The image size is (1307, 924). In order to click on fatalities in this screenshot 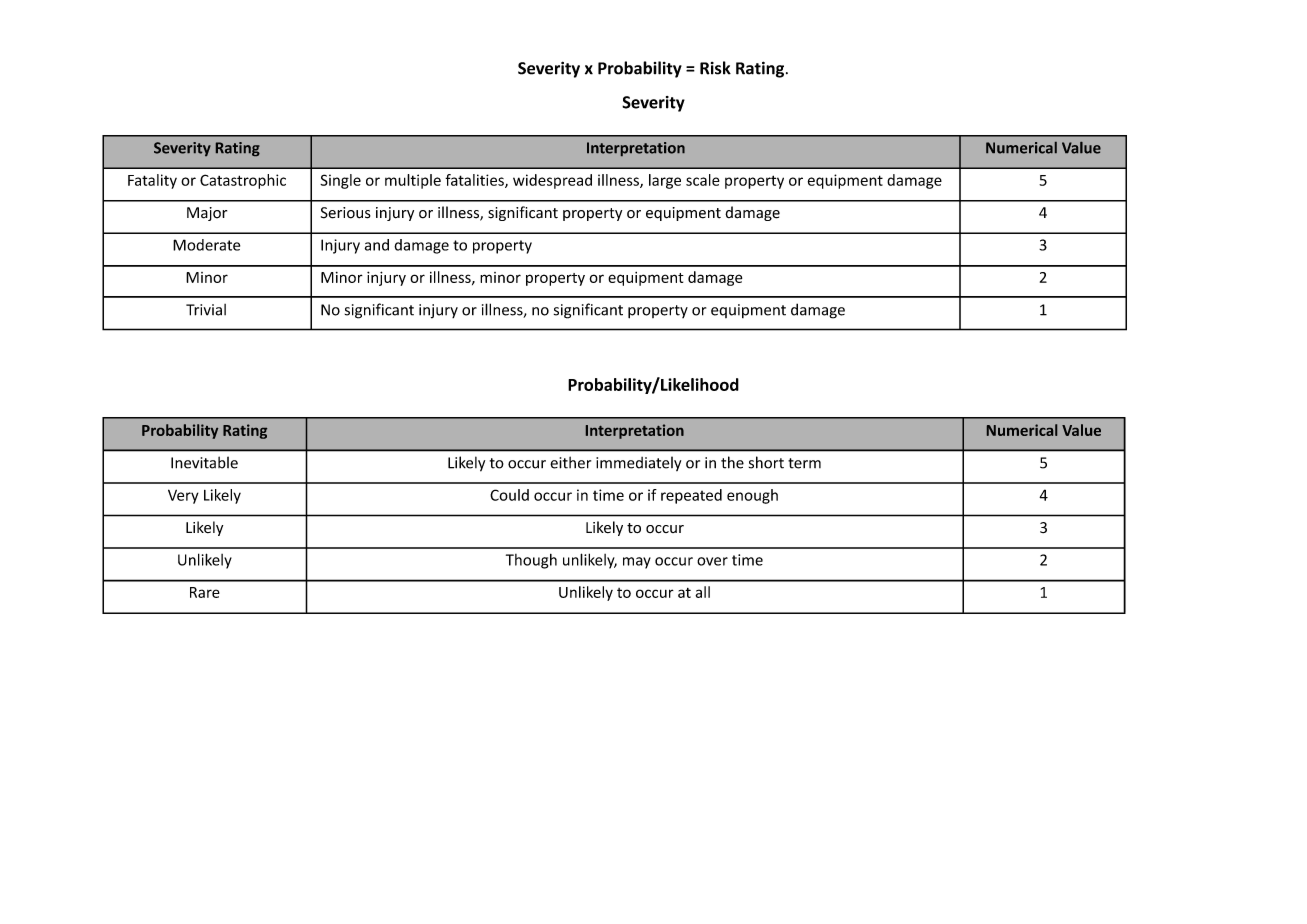, I will do `click(475, 181)`.
